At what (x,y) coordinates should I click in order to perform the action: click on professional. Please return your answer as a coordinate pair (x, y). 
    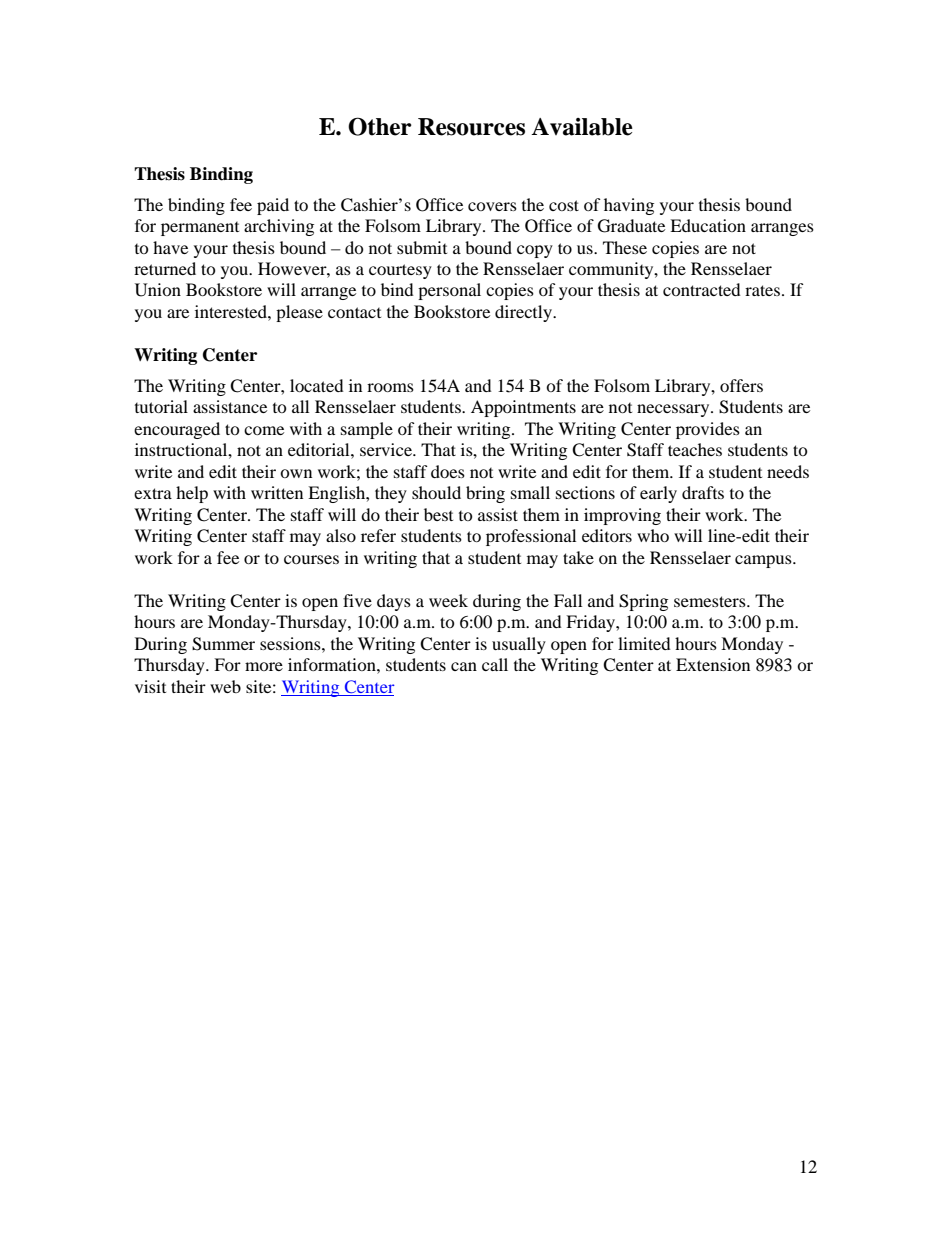
    Looking at the image, I should click on (531, 537).
